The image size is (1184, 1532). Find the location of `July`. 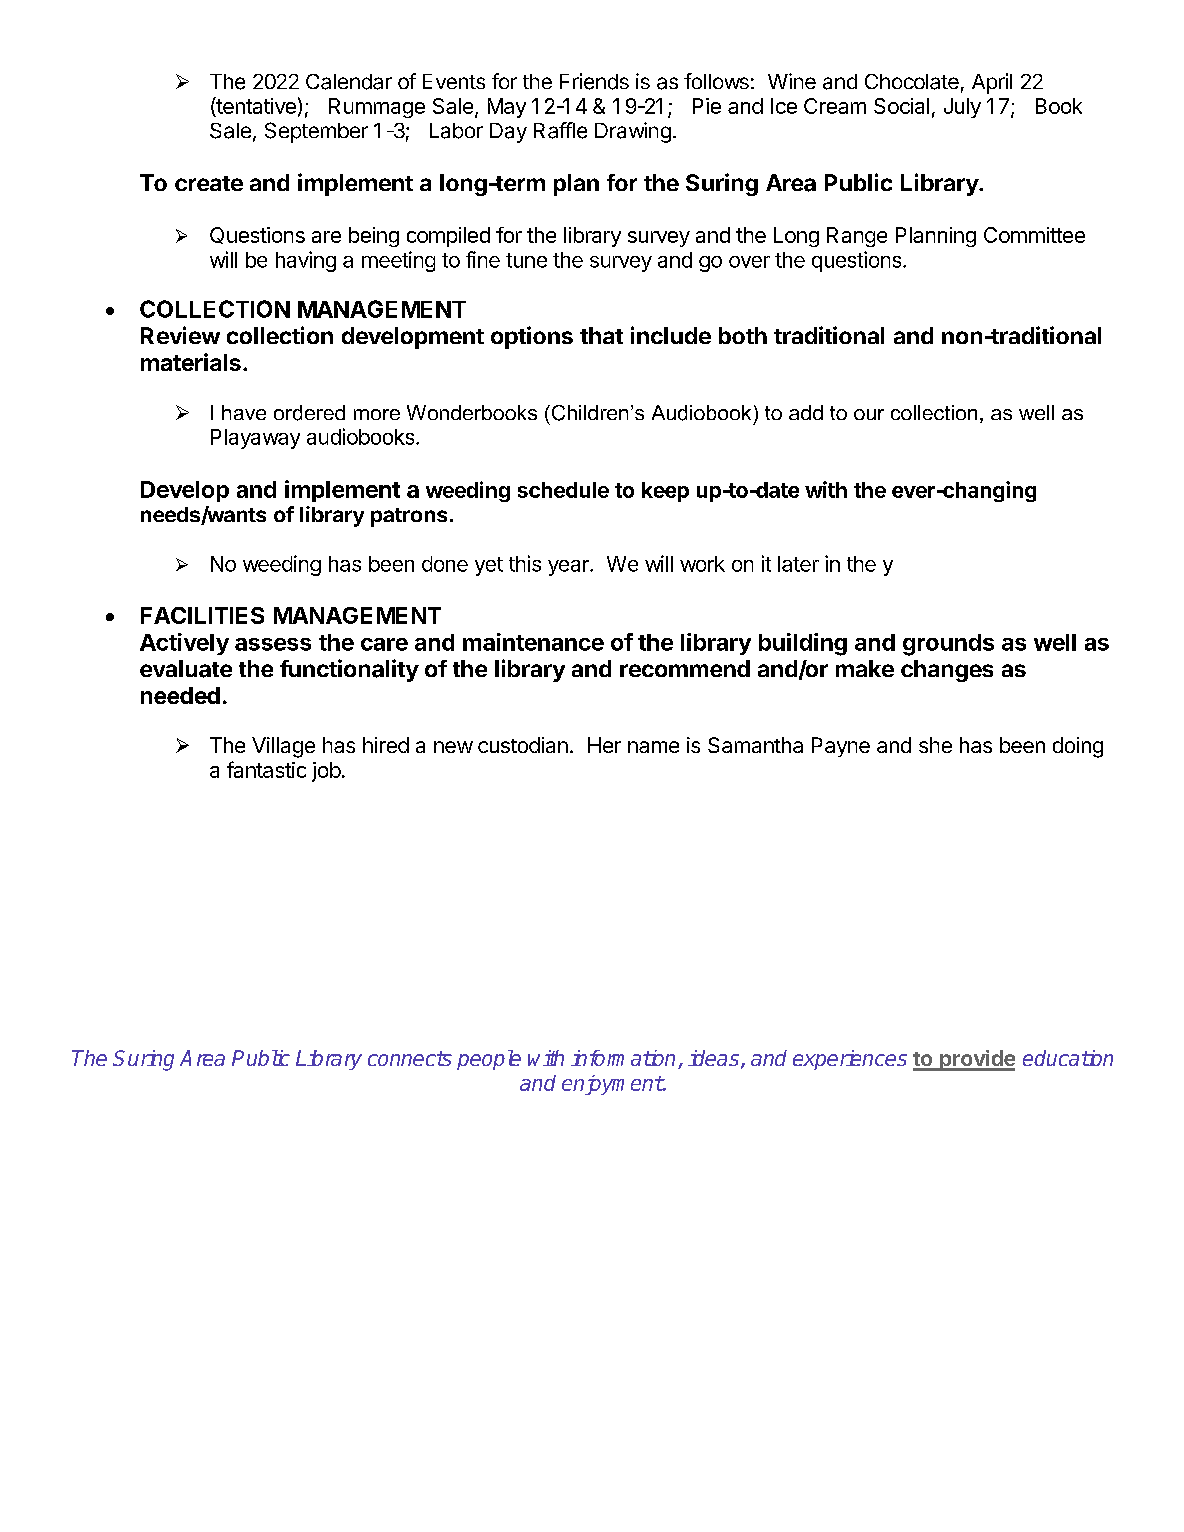

July is located at coordinates (962, 108).
